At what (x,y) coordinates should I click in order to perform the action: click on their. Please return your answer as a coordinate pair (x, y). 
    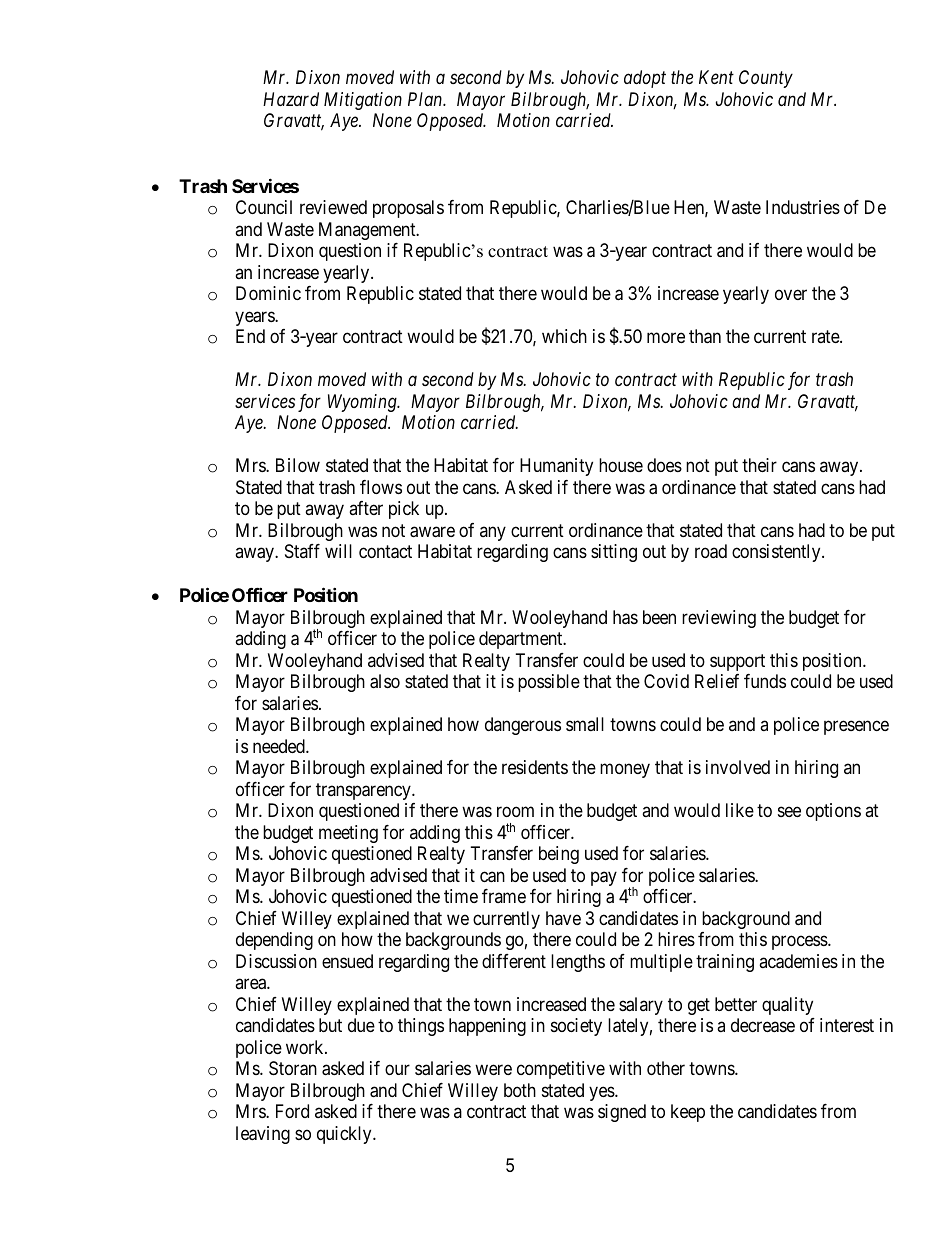
    Looking at the image, I should click on (759, 465).
